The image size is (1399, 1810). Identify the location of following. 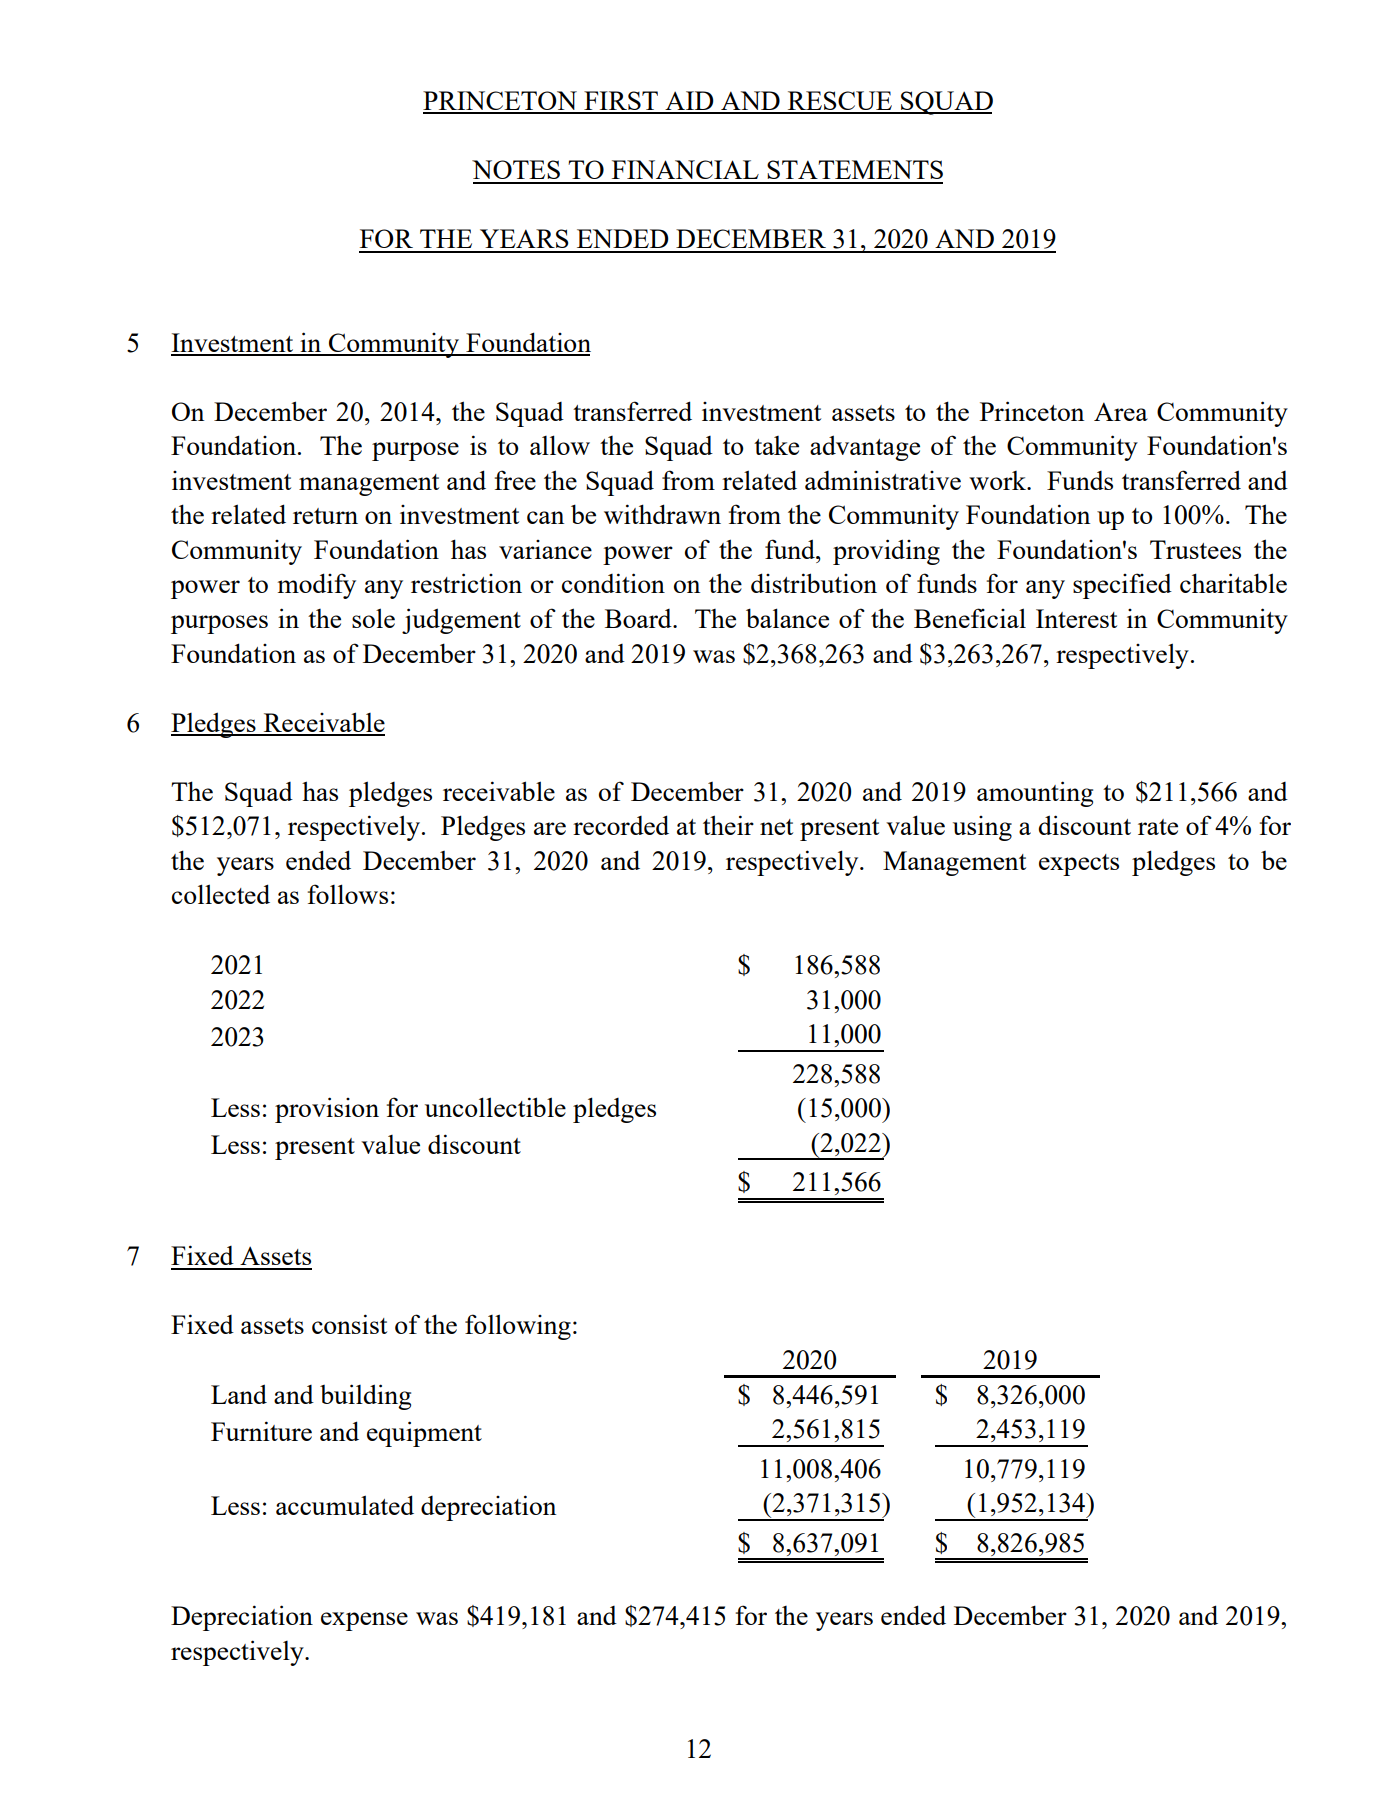
(518, 1327).
